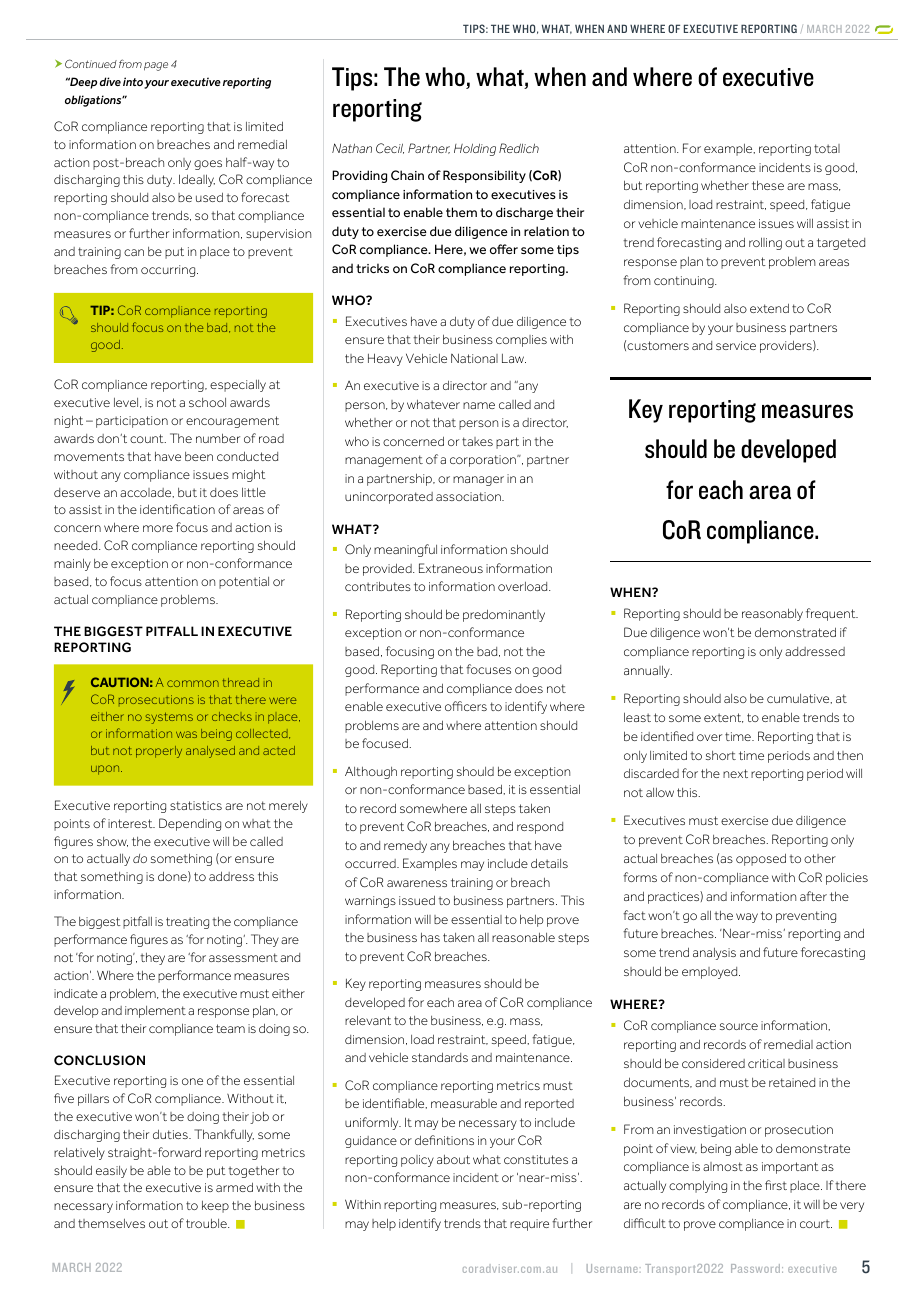  What do you see at coordinates (478, 481) in the screenshot?
I see `manager` at bounding box center [478, 481].
